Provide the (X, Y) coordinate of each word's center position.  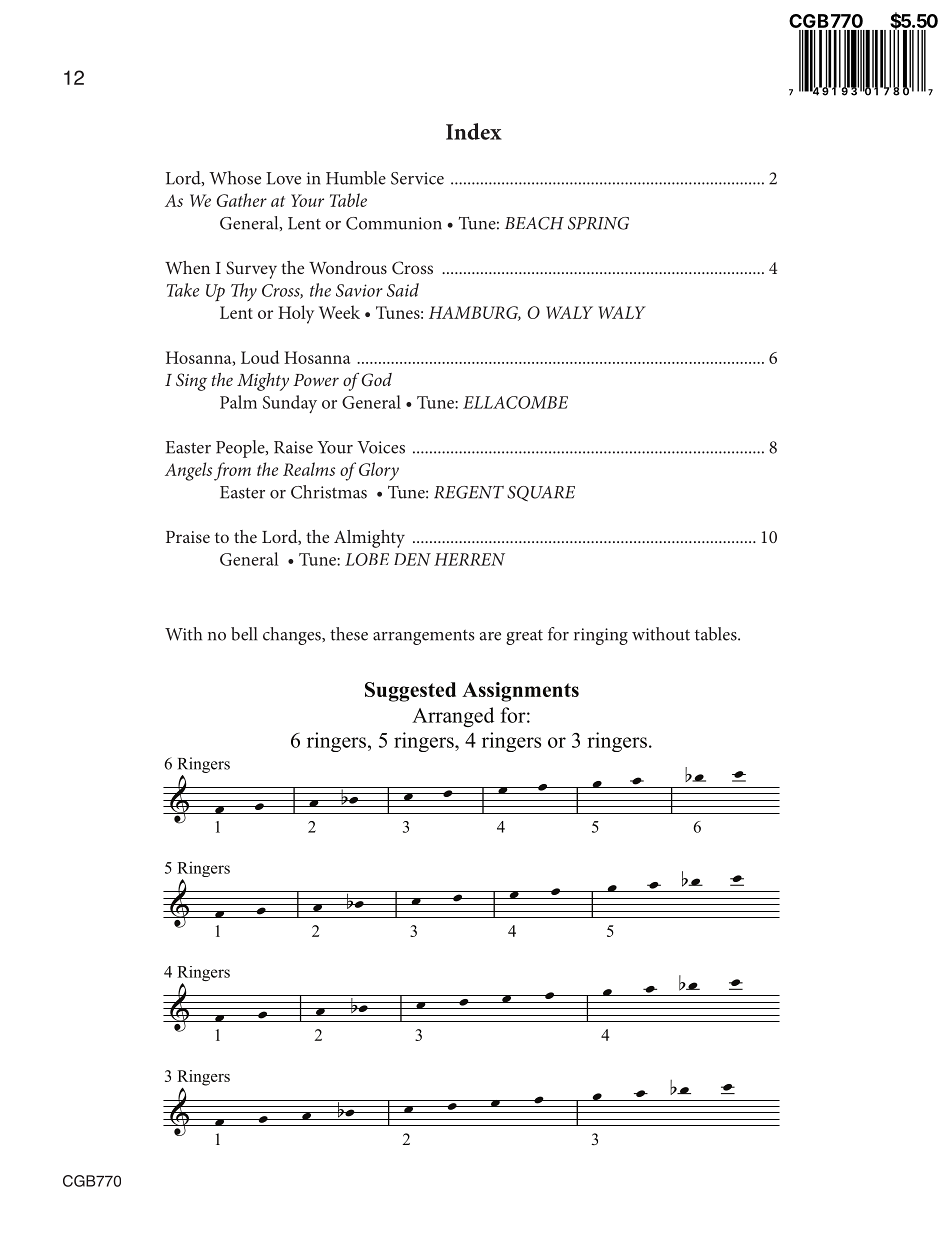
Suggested (410, 692)
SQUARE (541, 494)
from (232, 471)
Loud (260, 357)
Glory (379, 471)
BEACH (534, 223)
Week (339, 312)
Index (474, 131)
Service (417, 178)
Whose (235, 178)
